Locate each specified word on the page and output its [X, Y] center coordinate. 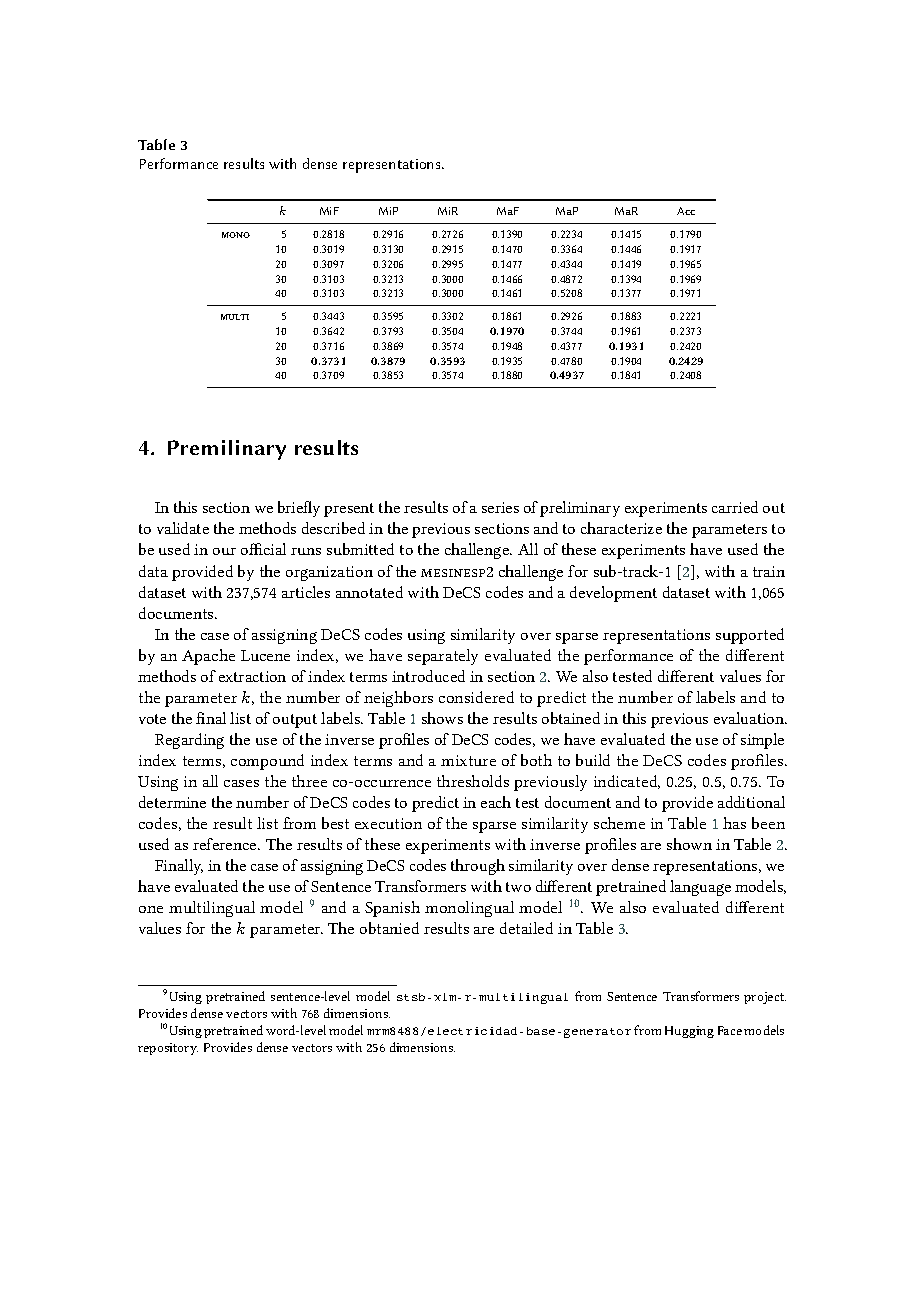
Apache [208, 657]
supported [750, 636]
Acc [686, 211]
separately [443, 657]
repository [168, 1049]
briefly [299, 509]
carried [735, 507]
